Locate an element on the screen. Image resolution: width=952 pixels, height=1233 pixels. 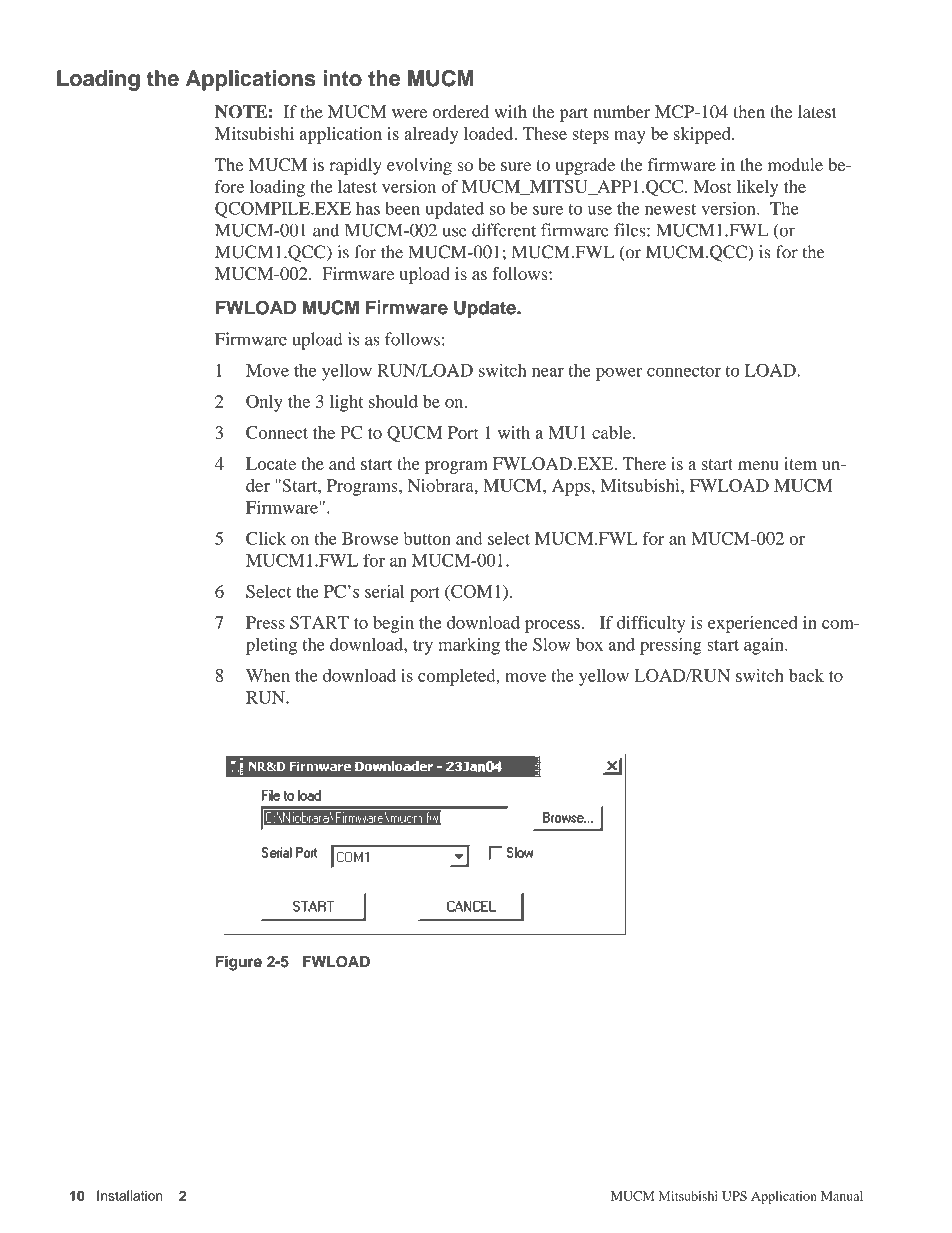
When is located at coordinates (268, 675).
